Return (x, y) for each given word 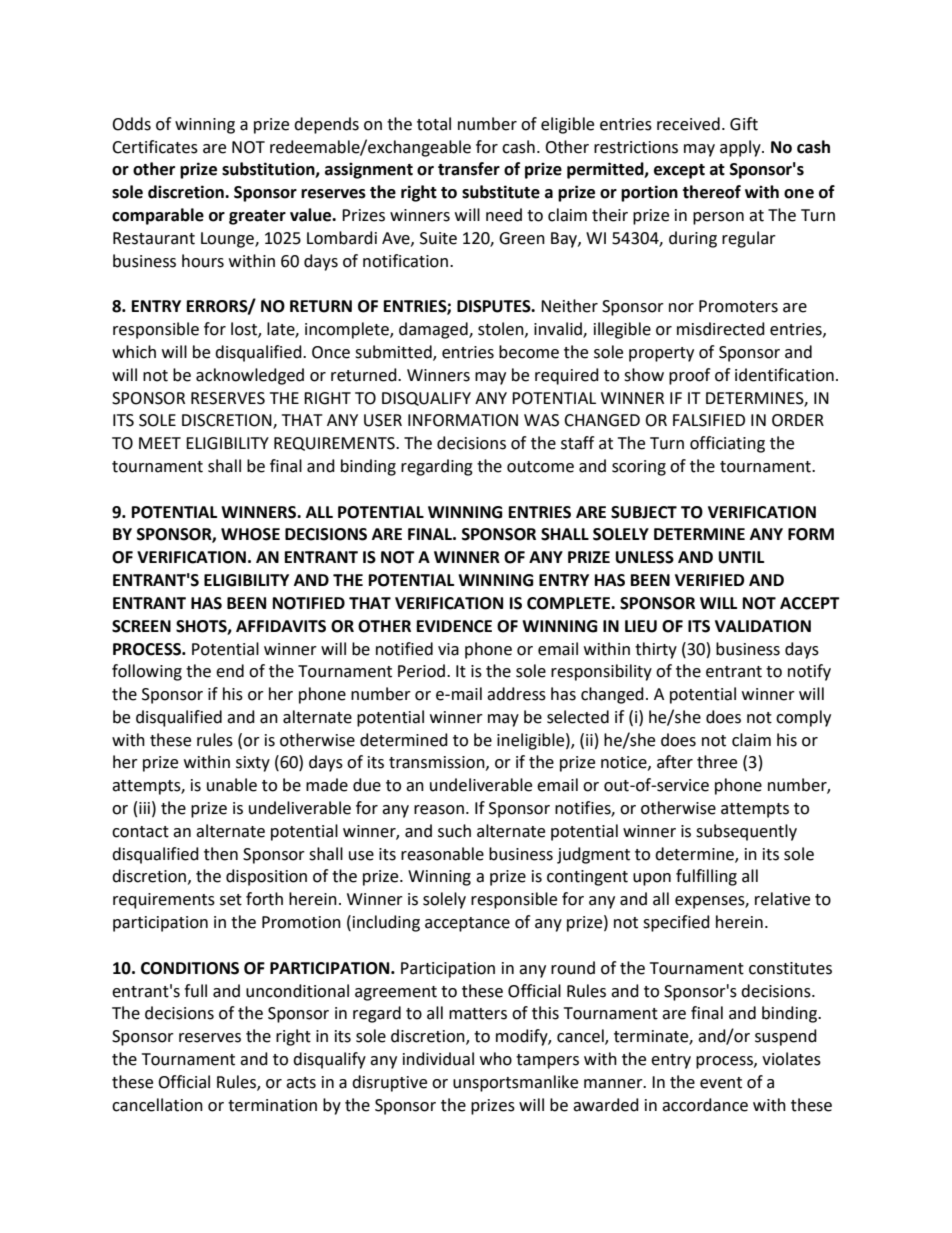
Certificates (155, 147)
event (721, 1083)
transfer (469, 169)
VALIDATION (763, 626)
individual (438, 1059)
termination (272, 1105)
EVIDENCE (454, 626)
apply (741, 148)
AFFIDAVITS (281, 626)
